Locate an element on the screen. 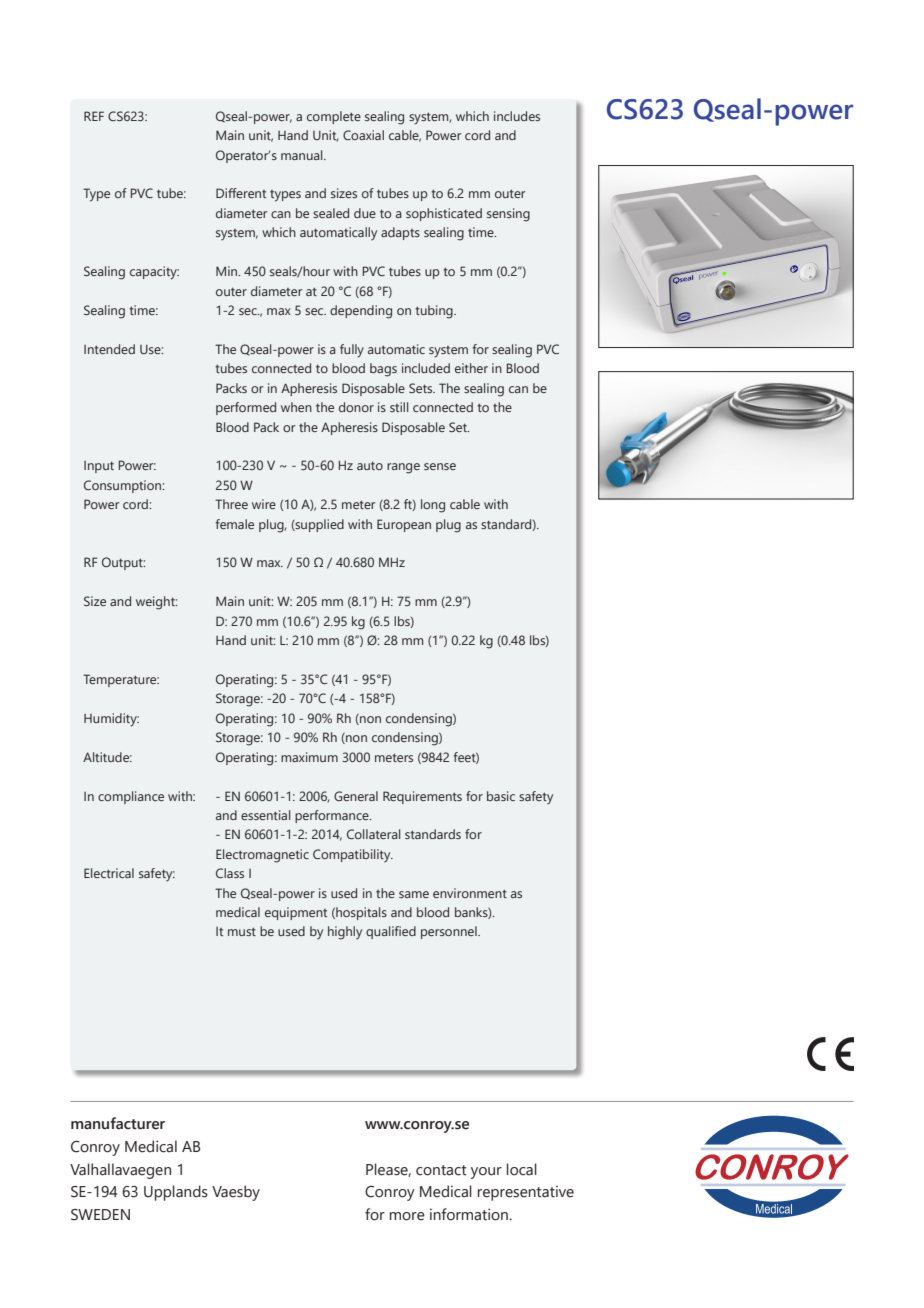 The image size is (924, 1308). sense is located at coordinates (440, 466).
